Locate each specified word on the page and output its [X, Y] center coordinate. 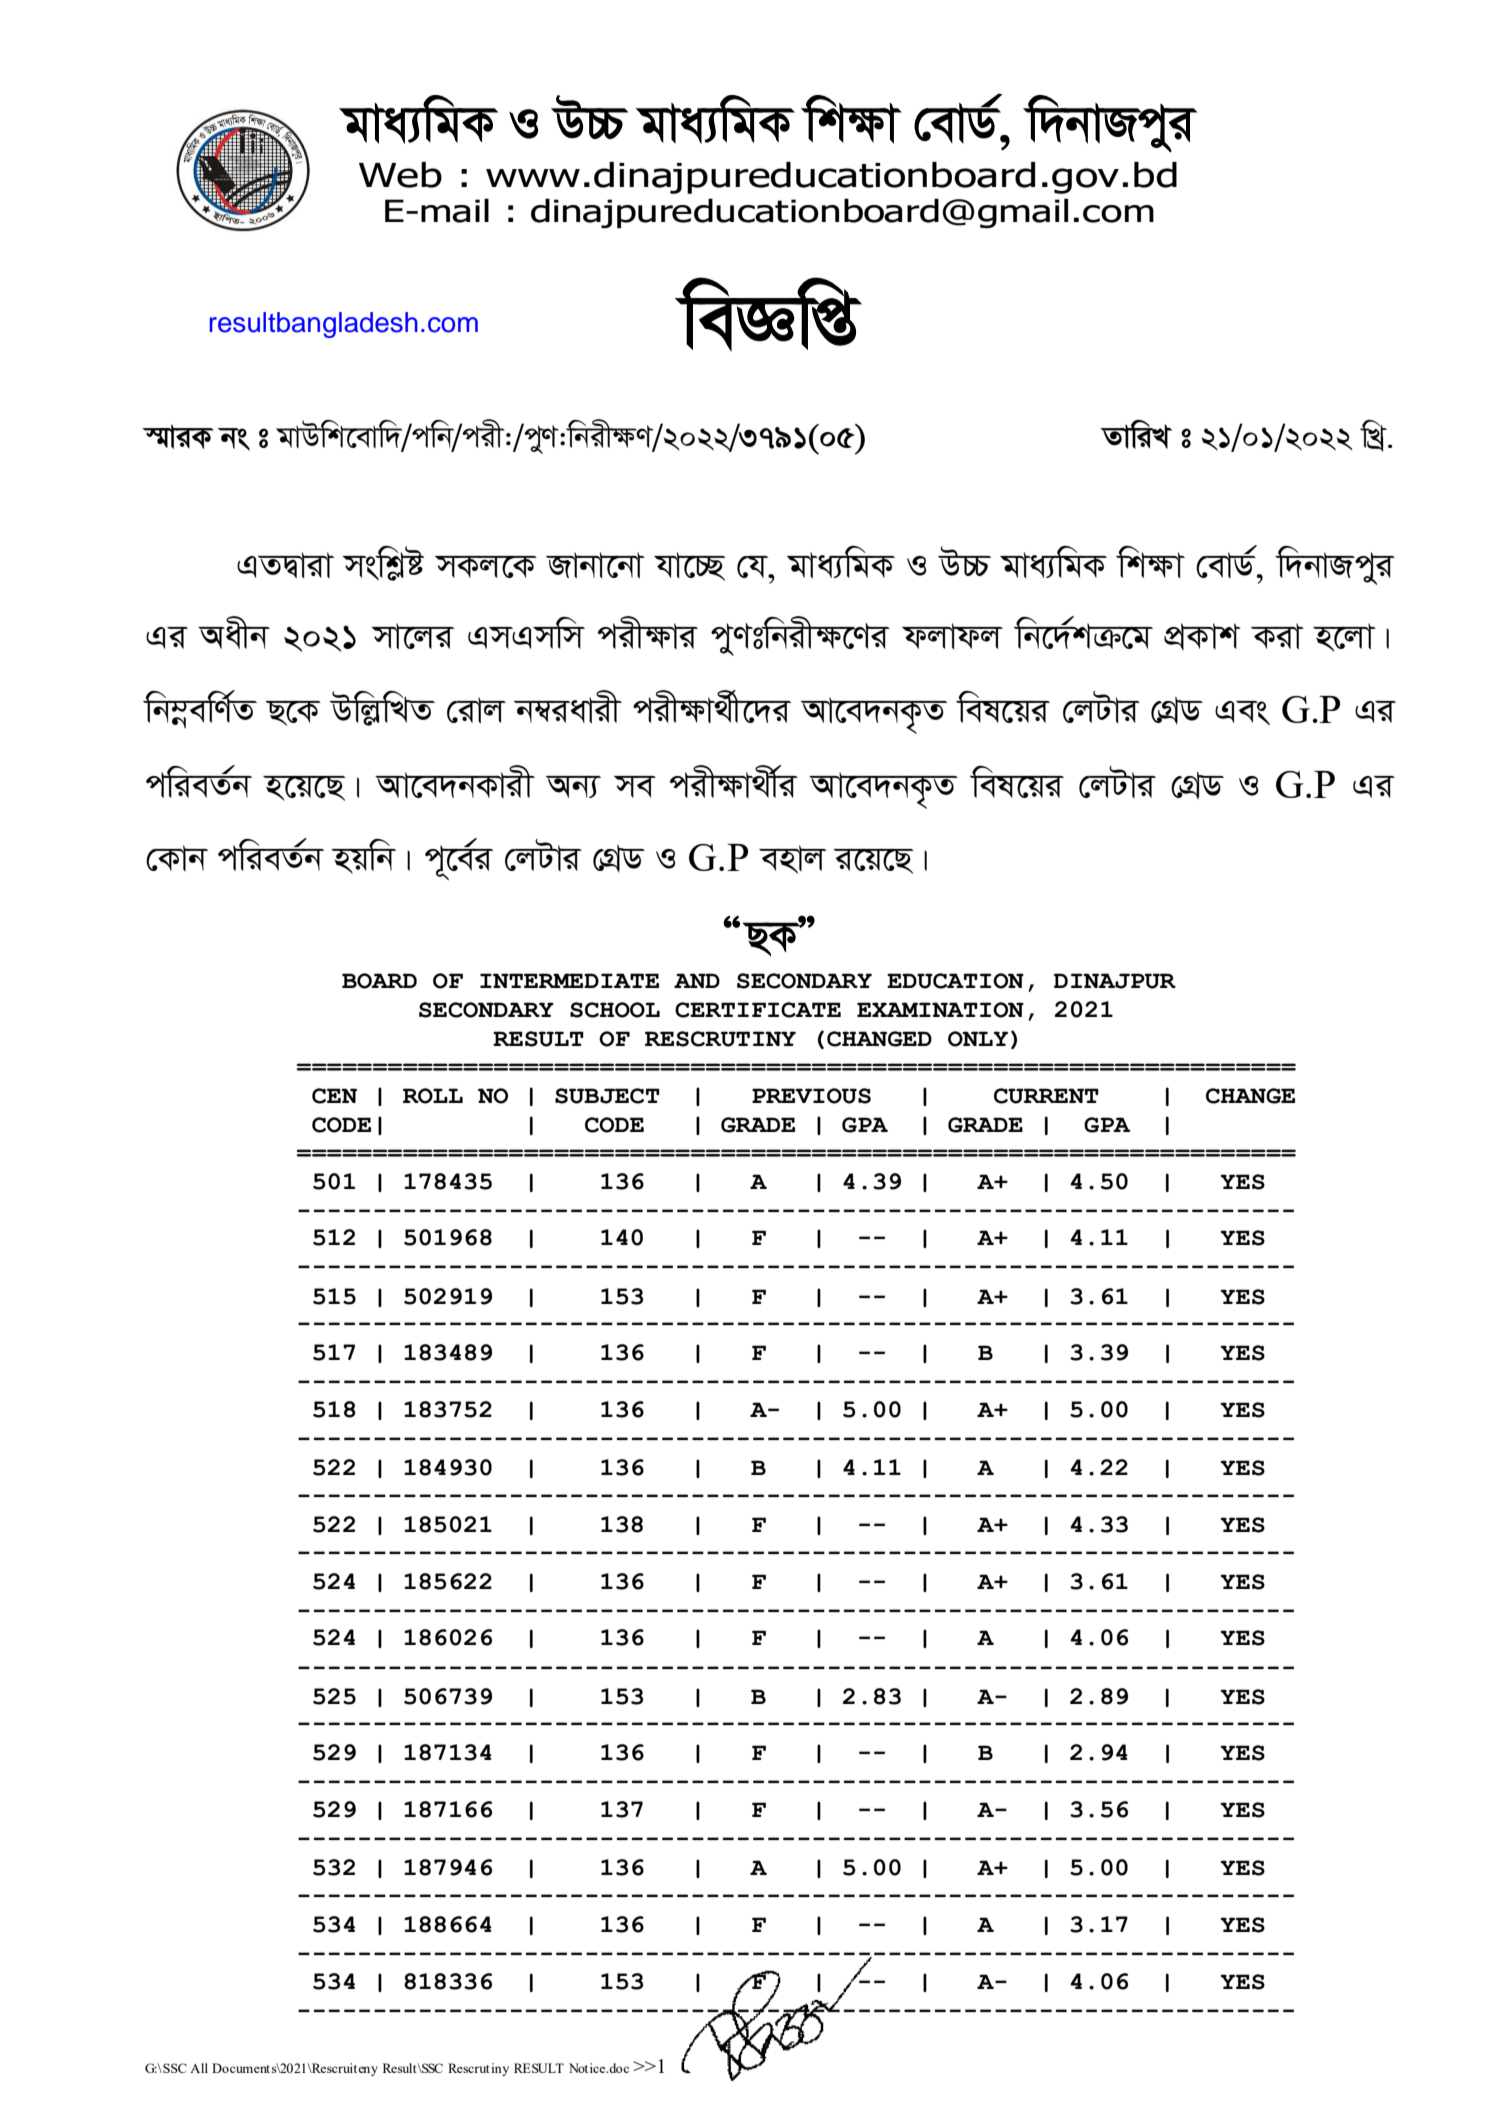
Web [400, 175]
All [199, 2068]
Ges [1242, 713]
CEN [334, 1096]
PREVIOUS [811, 1096]
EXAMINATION [940, 1010]
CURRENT [1046, 1096]
